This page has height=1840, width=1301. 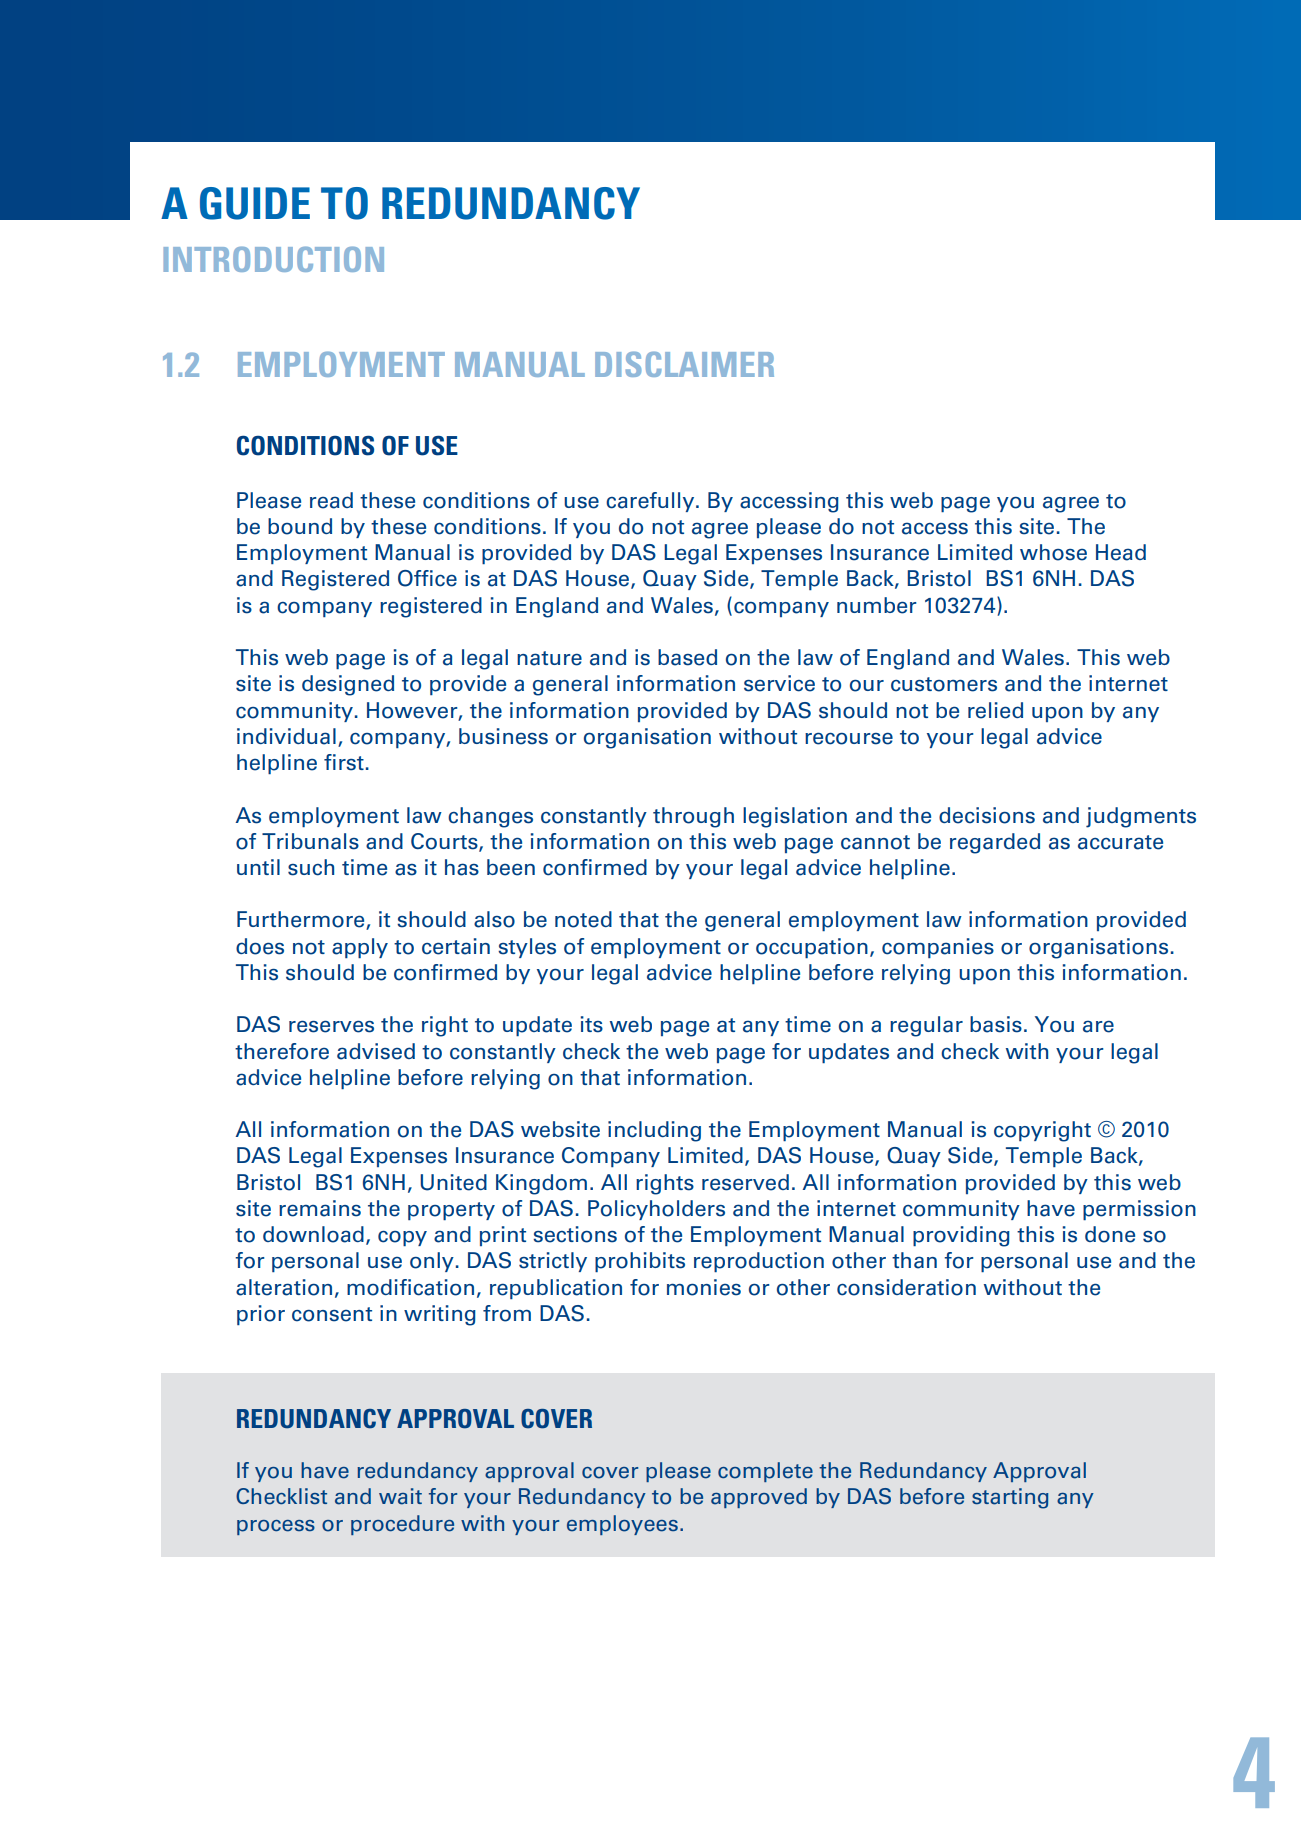 What do you see at coordinates (693, 817) in the page?
I see `through` at bounding box center [693, 817].
